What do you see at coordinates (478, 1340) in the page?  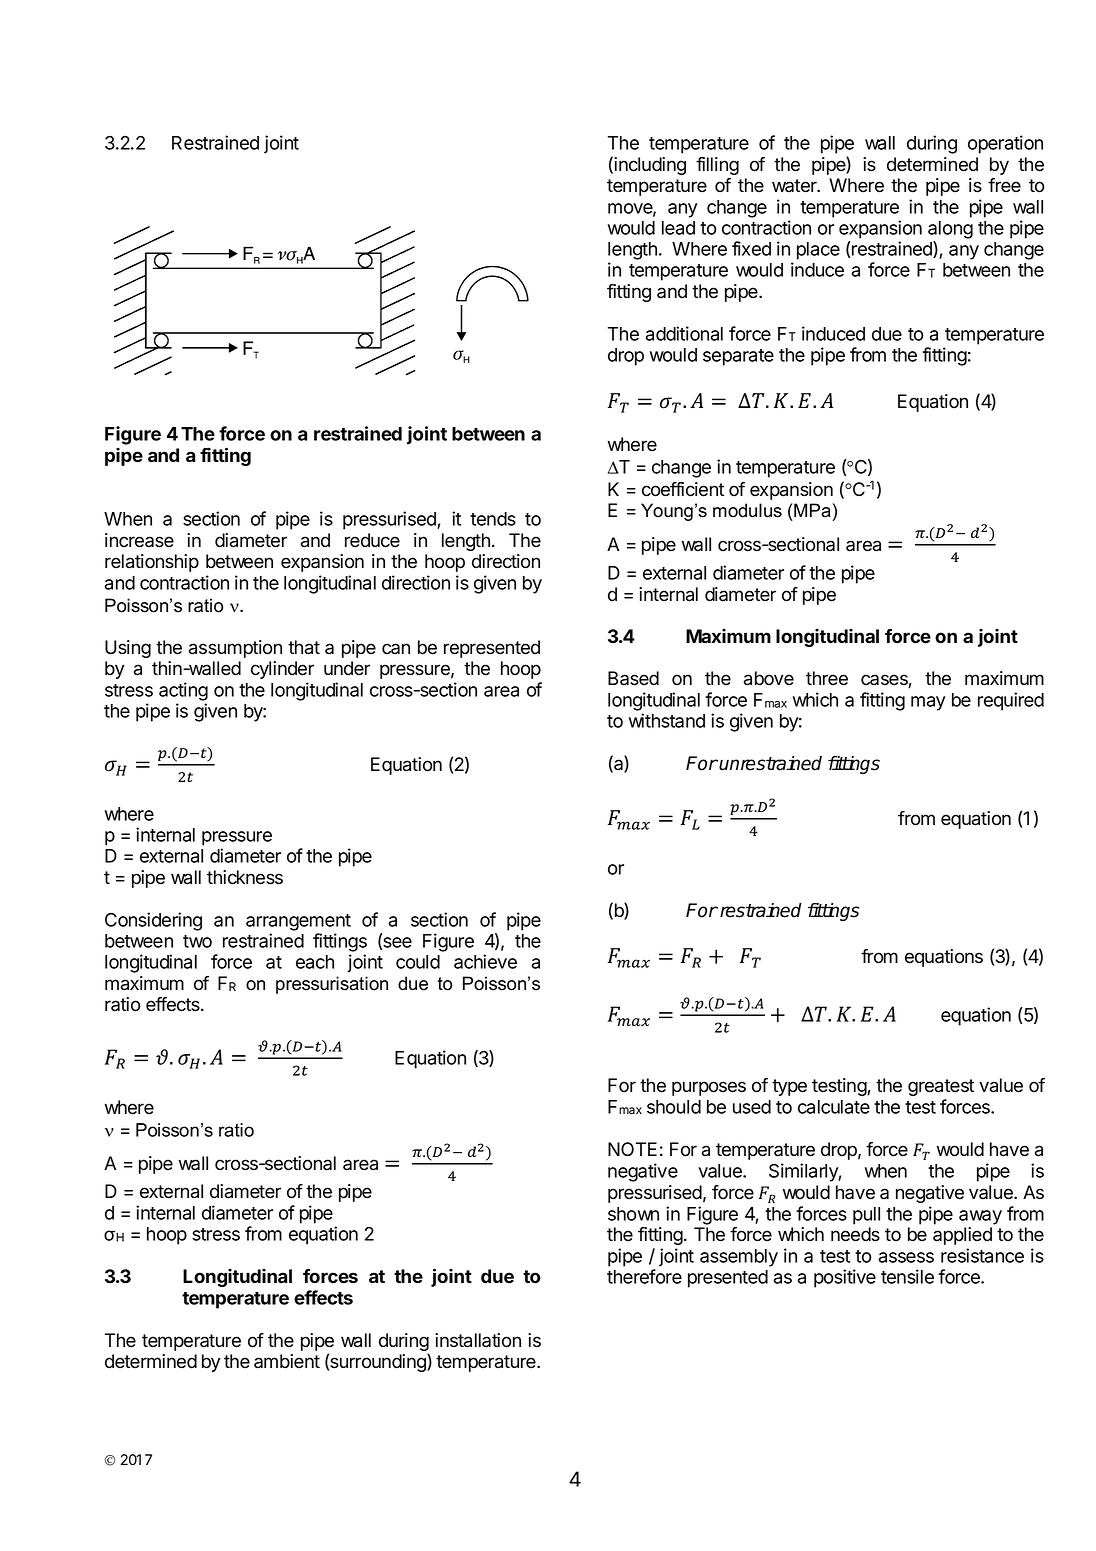 I see `installation` at bounding box center [478, 1340].
